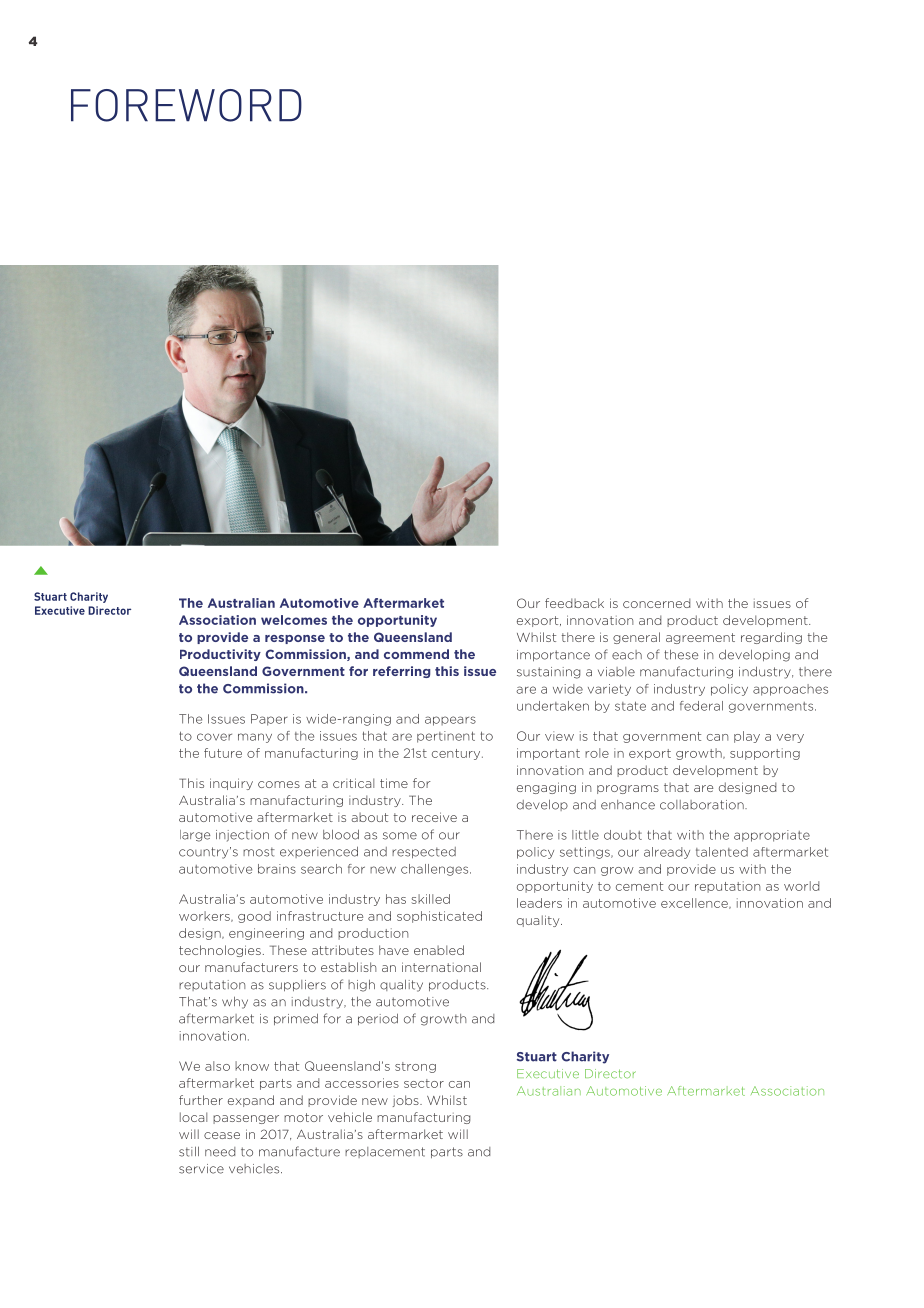  What do you see at coordinates (700, 638) in the image?
I see `agreement` at bounding box center [700, 638].
